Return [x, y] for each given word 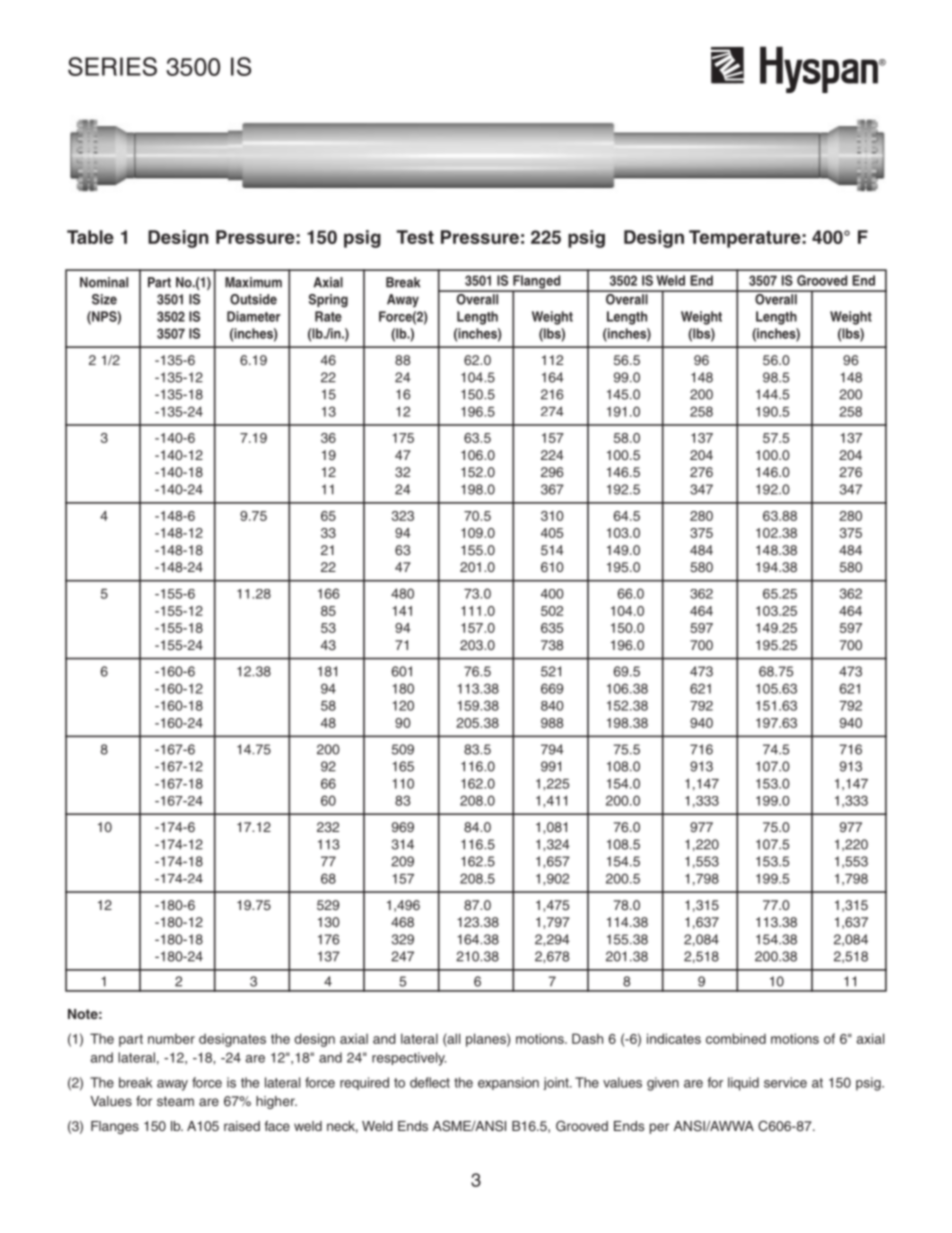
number [171, 1039]
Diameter [253, 316]
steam [175, 1101]
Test [415, 237]
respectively [409, 1059]
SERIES [112, 66]
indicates [674, 1038]
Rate [328, 316]
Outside [253, 299]
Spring [328, 301]
